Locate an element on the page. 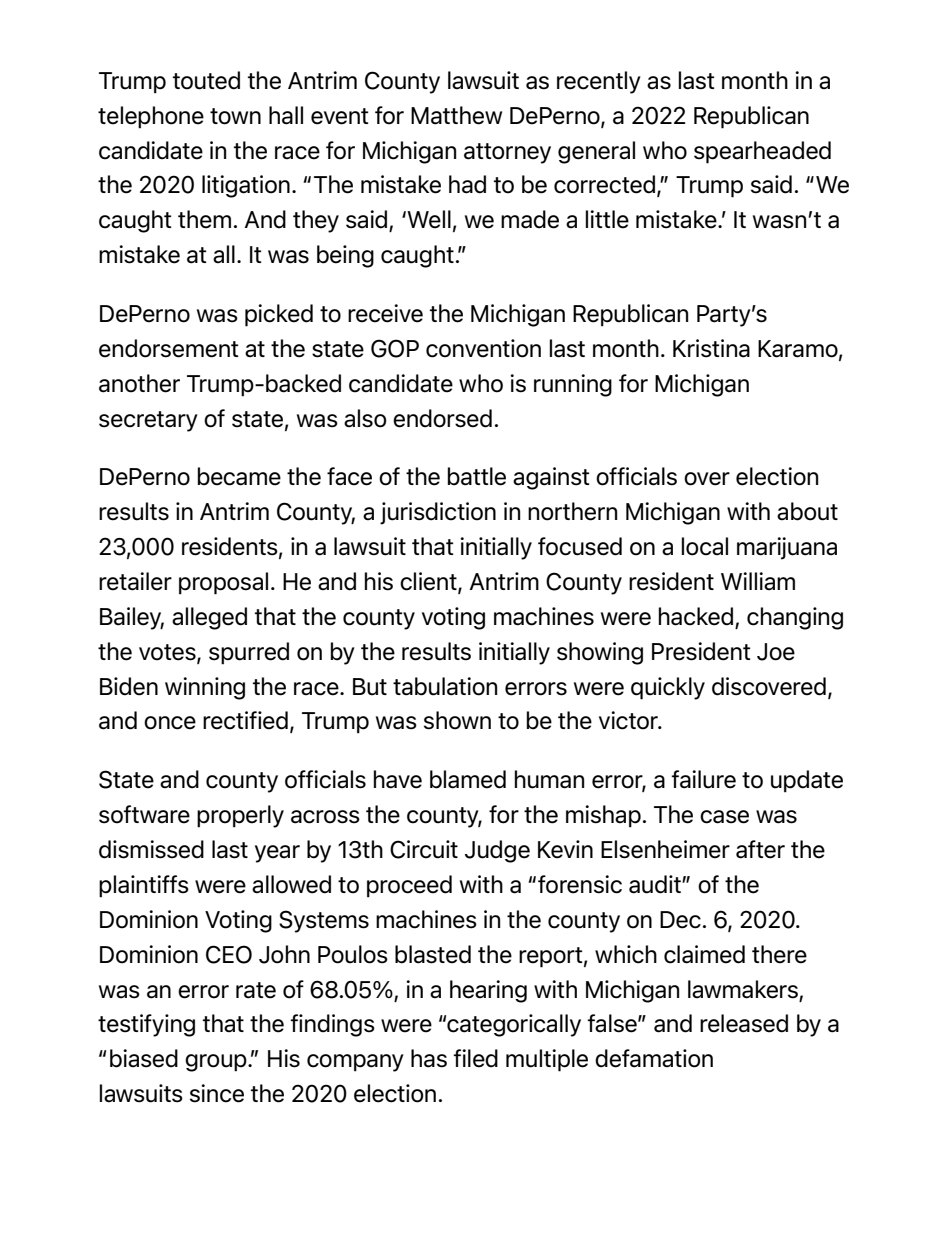 The image size is (952, 1233). group is located at coordinates (217, 1063).
